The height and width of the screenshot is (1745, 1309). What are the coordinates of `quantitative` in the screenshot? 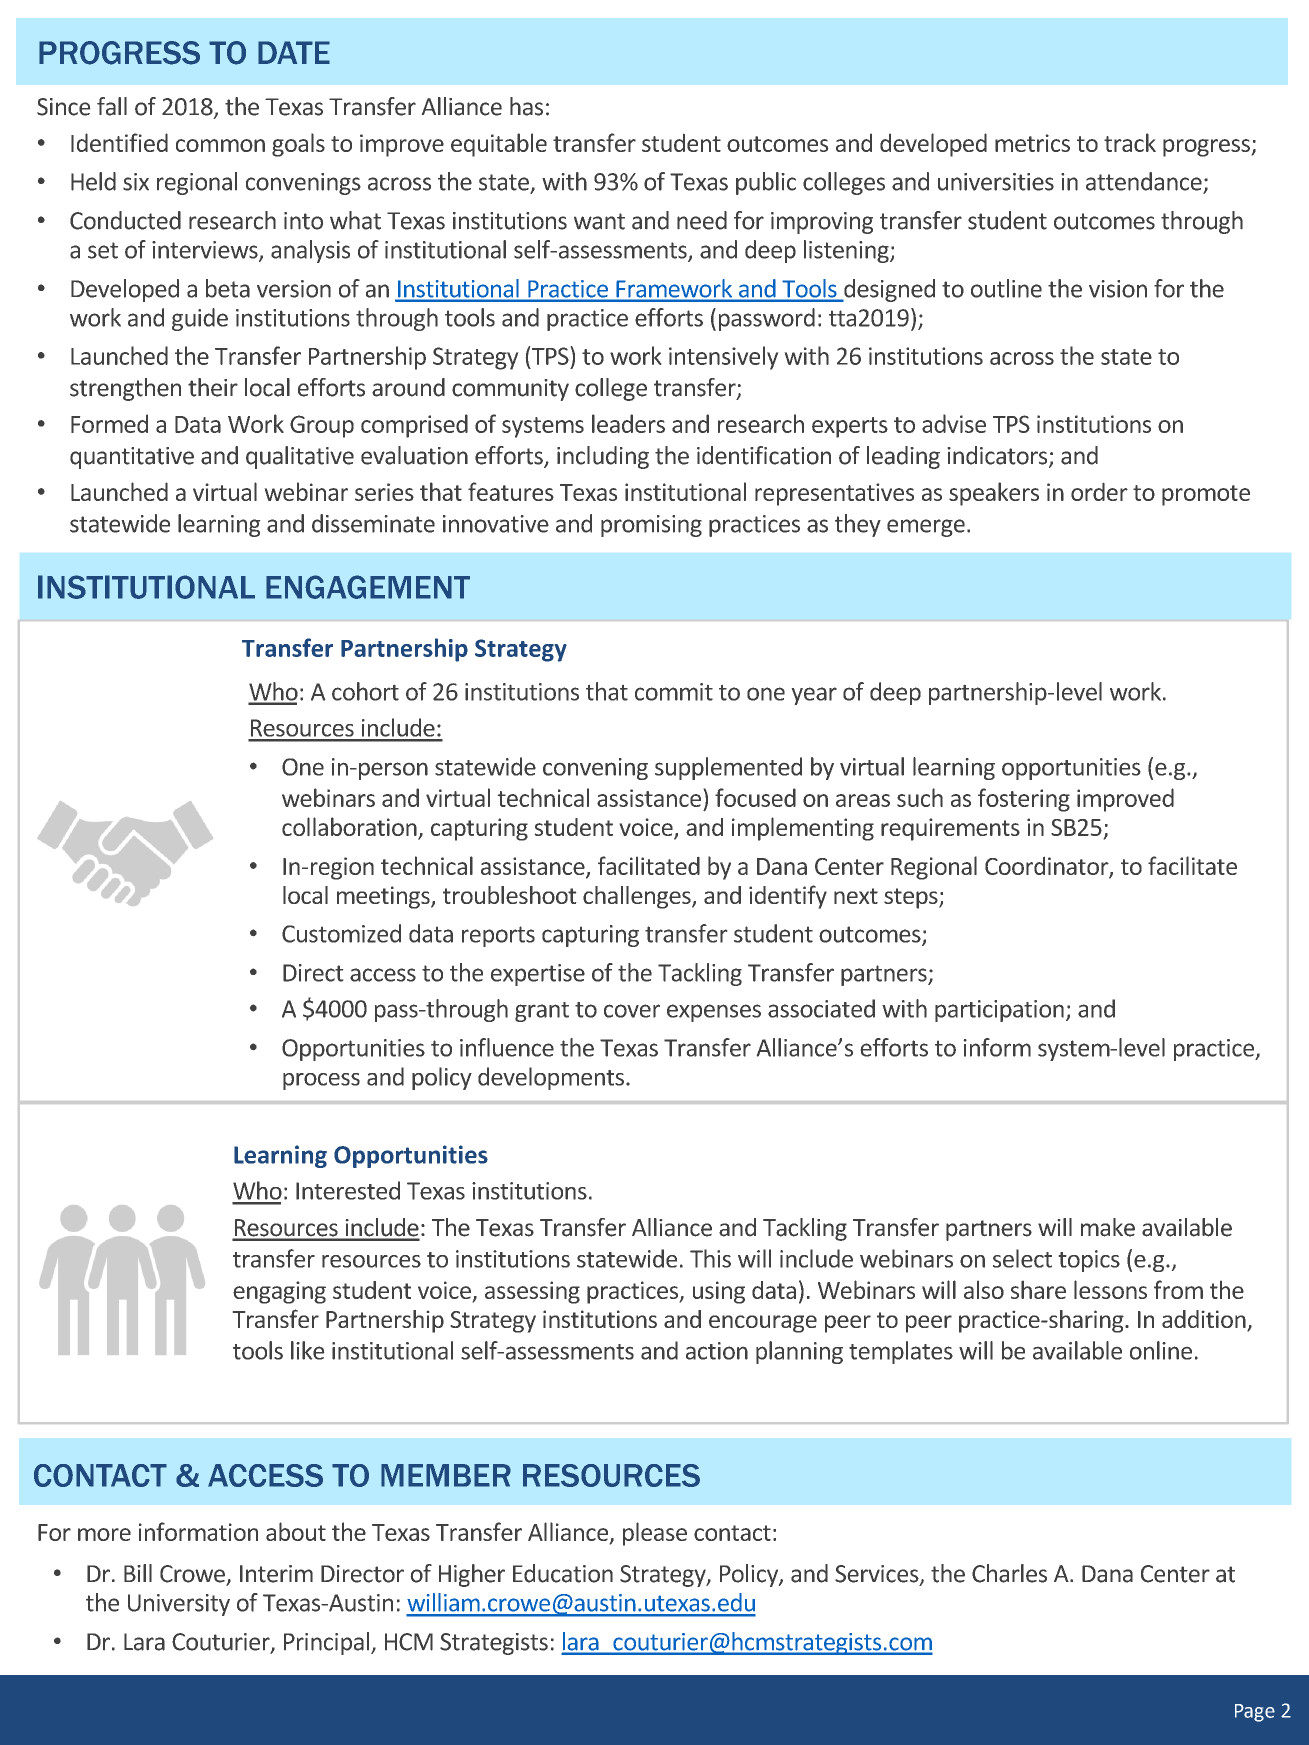 It's located at (132, 458).
